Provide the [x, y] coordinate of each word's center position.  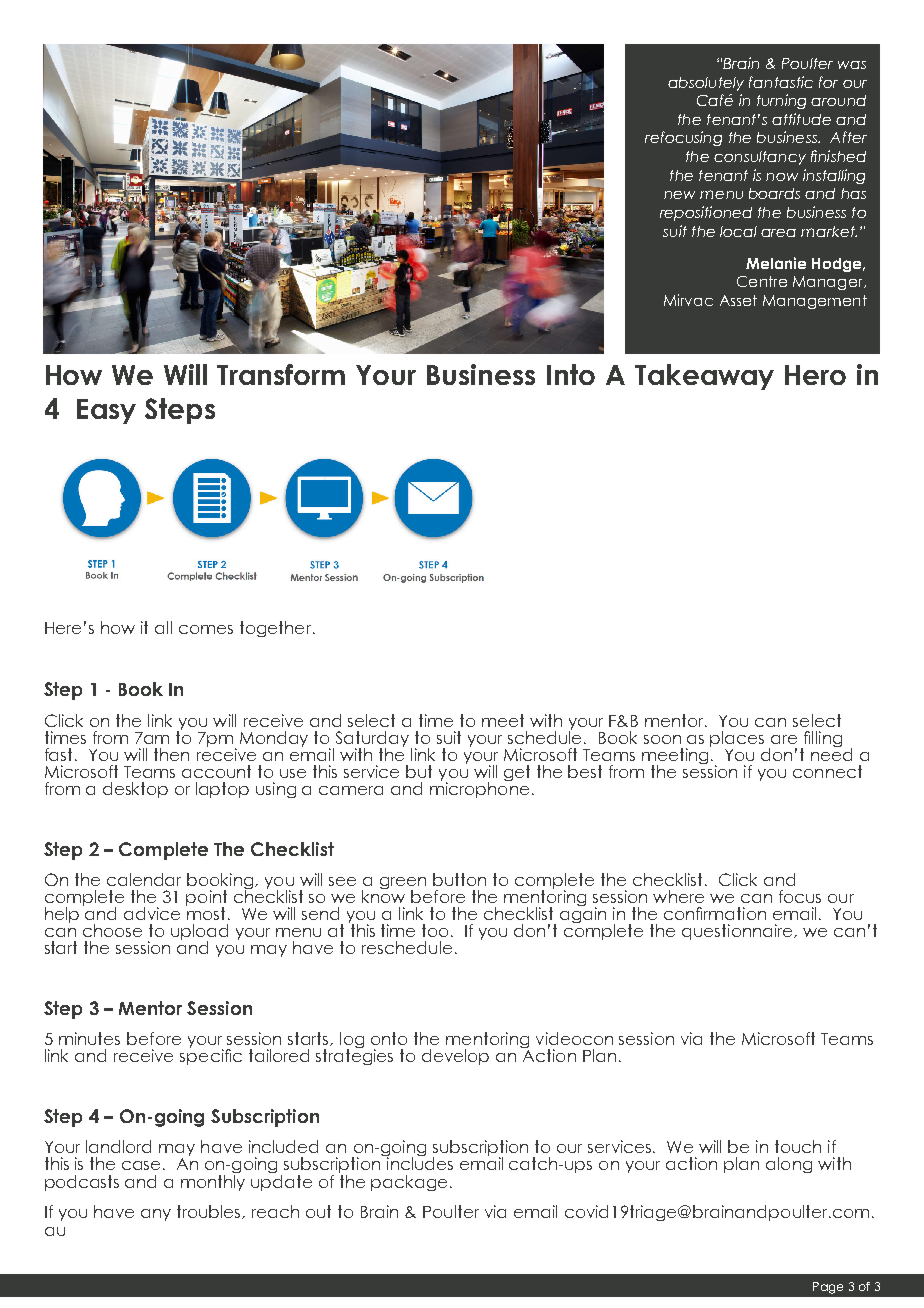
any [156, 1215]
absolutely [706, 84]
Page [828, 1288]
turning [781, 101]
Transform [281, 374]
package [409, 1183]
